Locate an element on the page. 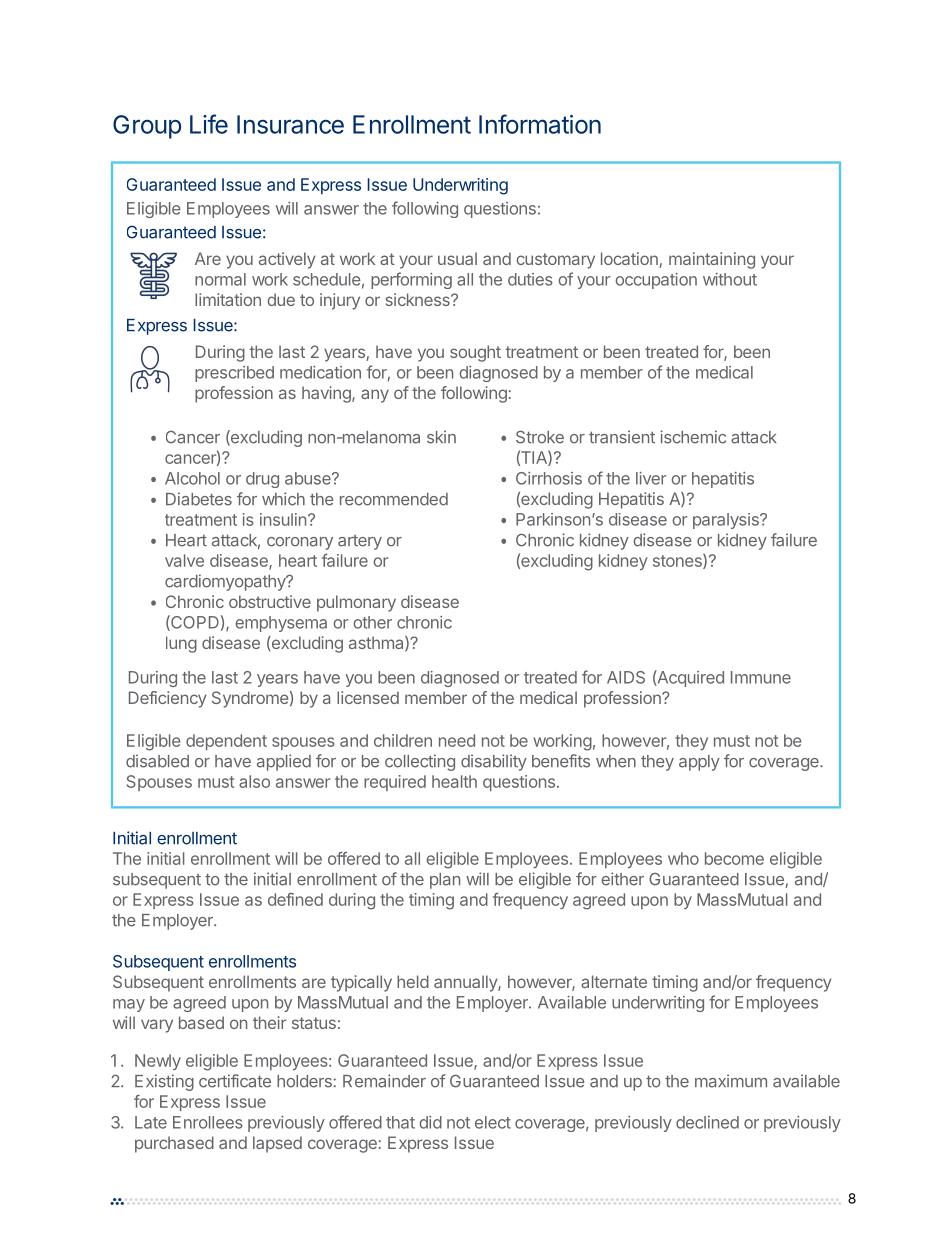 This page has height=1233, width=952. Enrollees is located at coordinates (208, 1122).
